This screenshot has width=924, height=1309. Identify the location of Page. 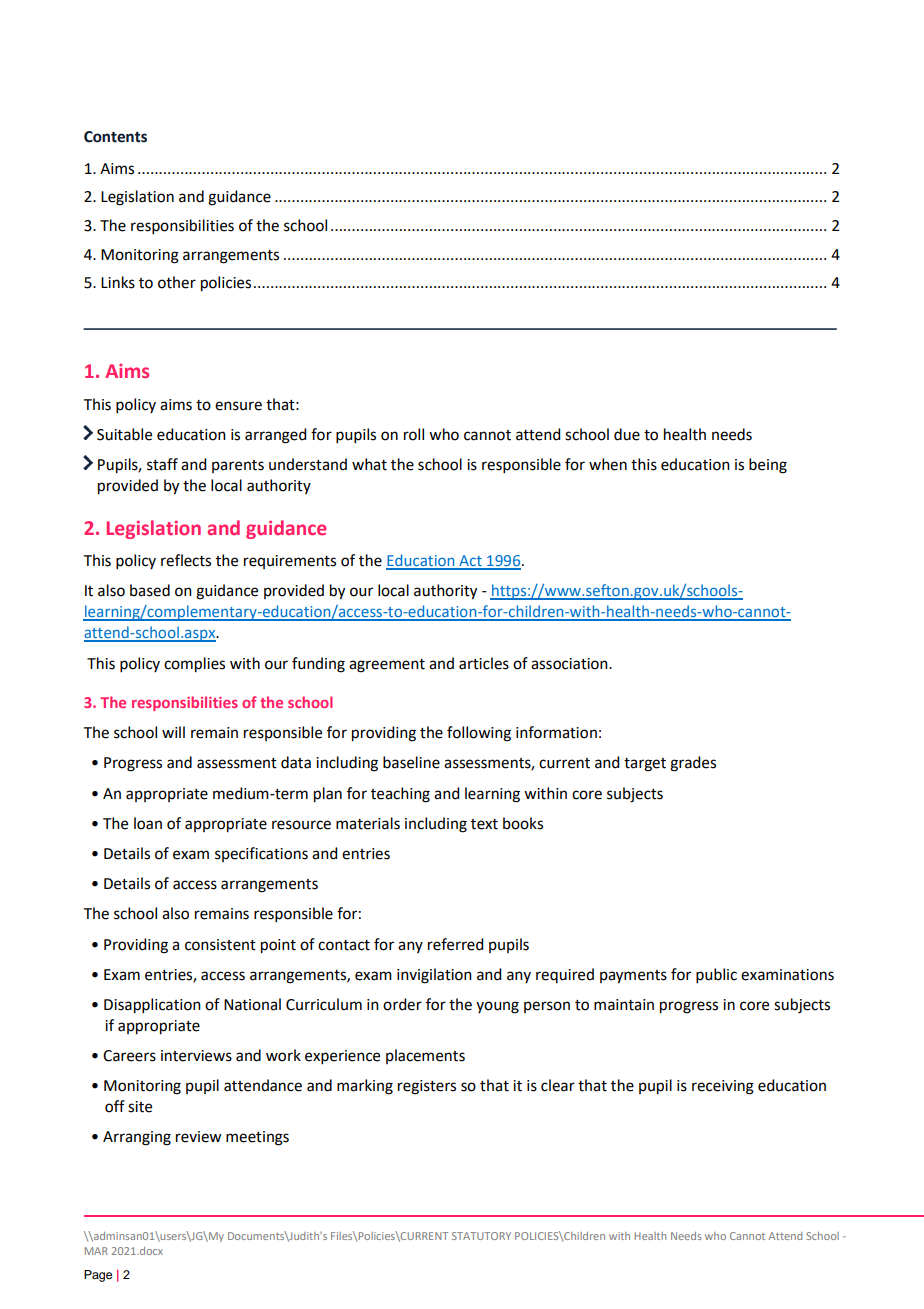
(98, 1276).
